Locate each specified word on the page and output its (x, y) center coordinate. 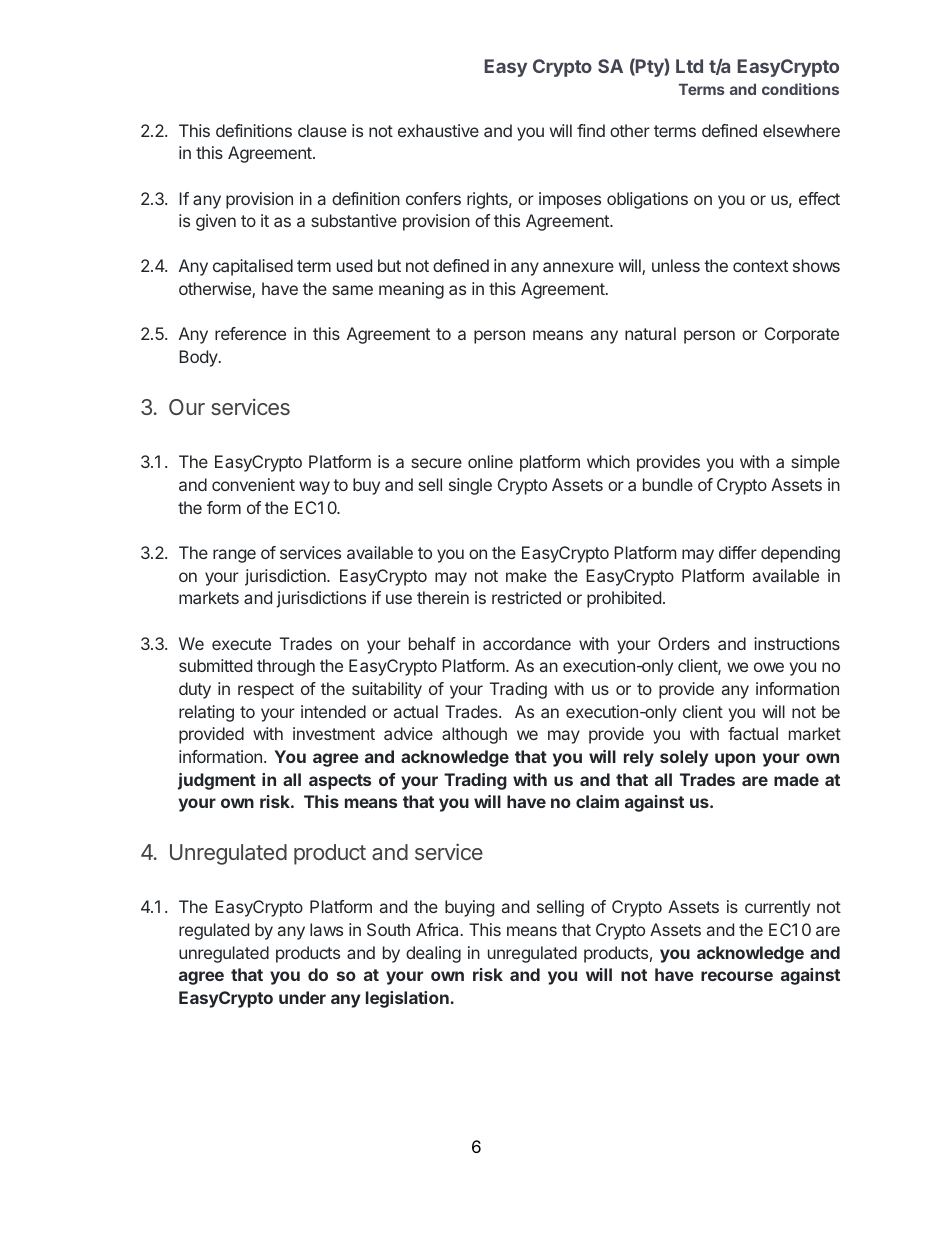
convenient (253, 484)
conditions (800, 89)
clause (322, 130)
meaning (411, 290)
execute (241, 644)
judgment (217, 781)
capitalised (253, 267)
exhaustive (438, 130)
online (490, 461)
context (760, 266)
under (302, 997)
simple (815, 463)
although (474, 735)
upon (735, 760)
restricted (526, 597)
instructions (797, 643)
